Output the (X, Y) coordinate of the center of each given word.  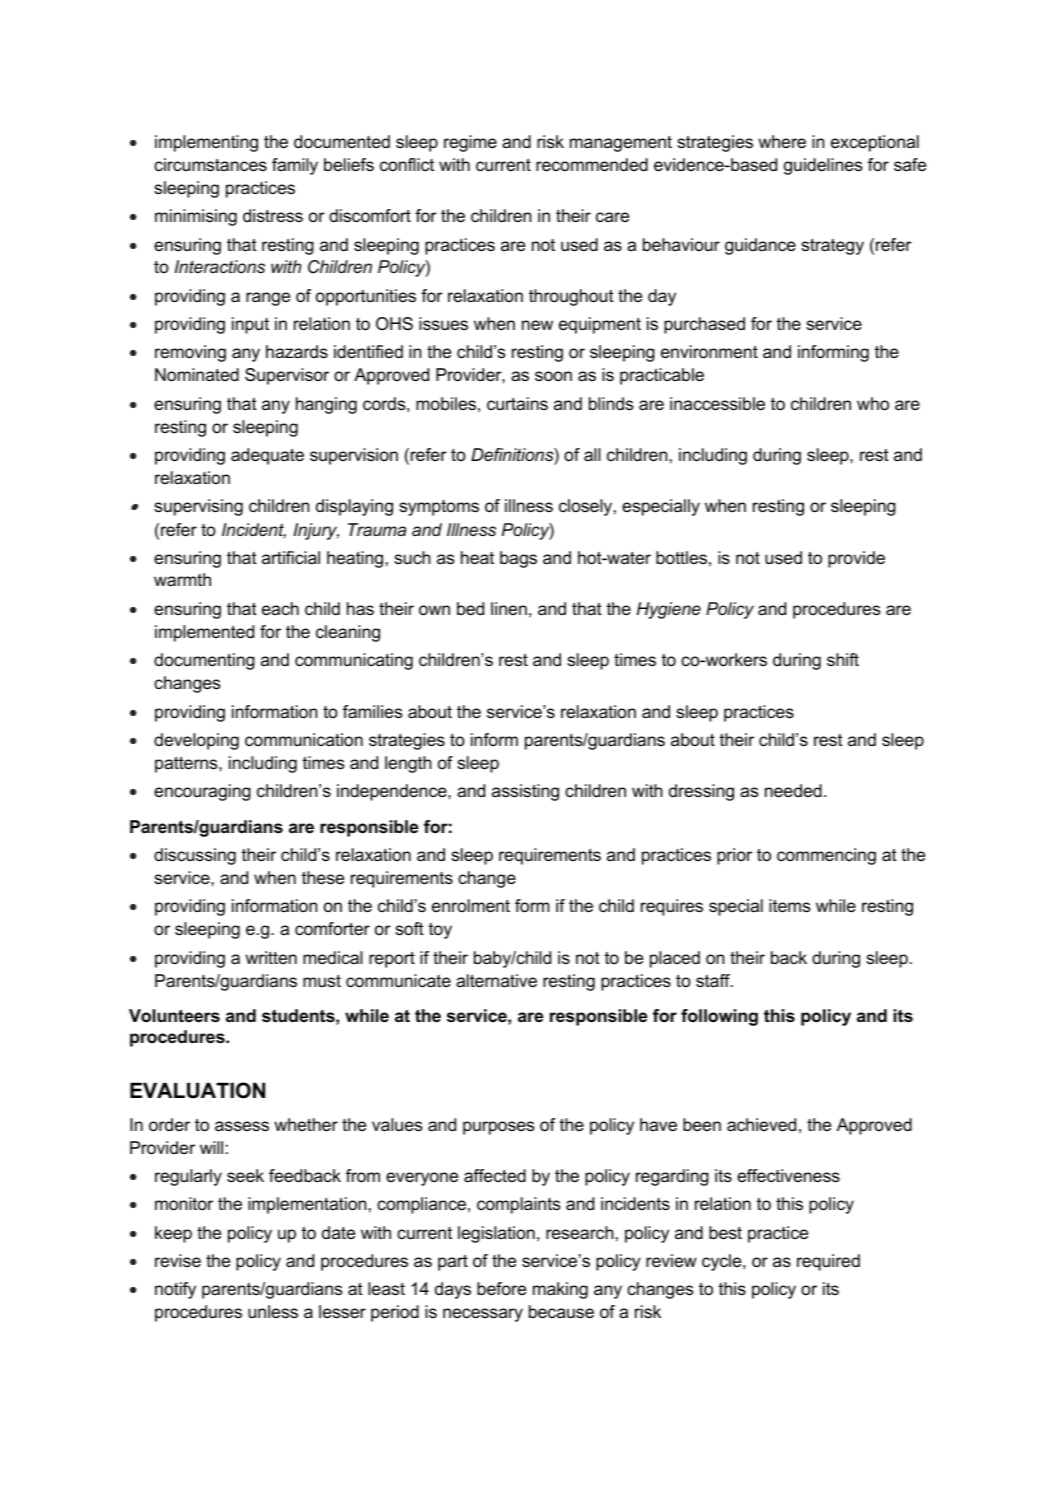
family (295, 166)
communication (304, 740)
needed (793, 791)
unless (273, 1312)
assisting (525, 792)
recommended (592, 165)
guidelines (823, 166)
